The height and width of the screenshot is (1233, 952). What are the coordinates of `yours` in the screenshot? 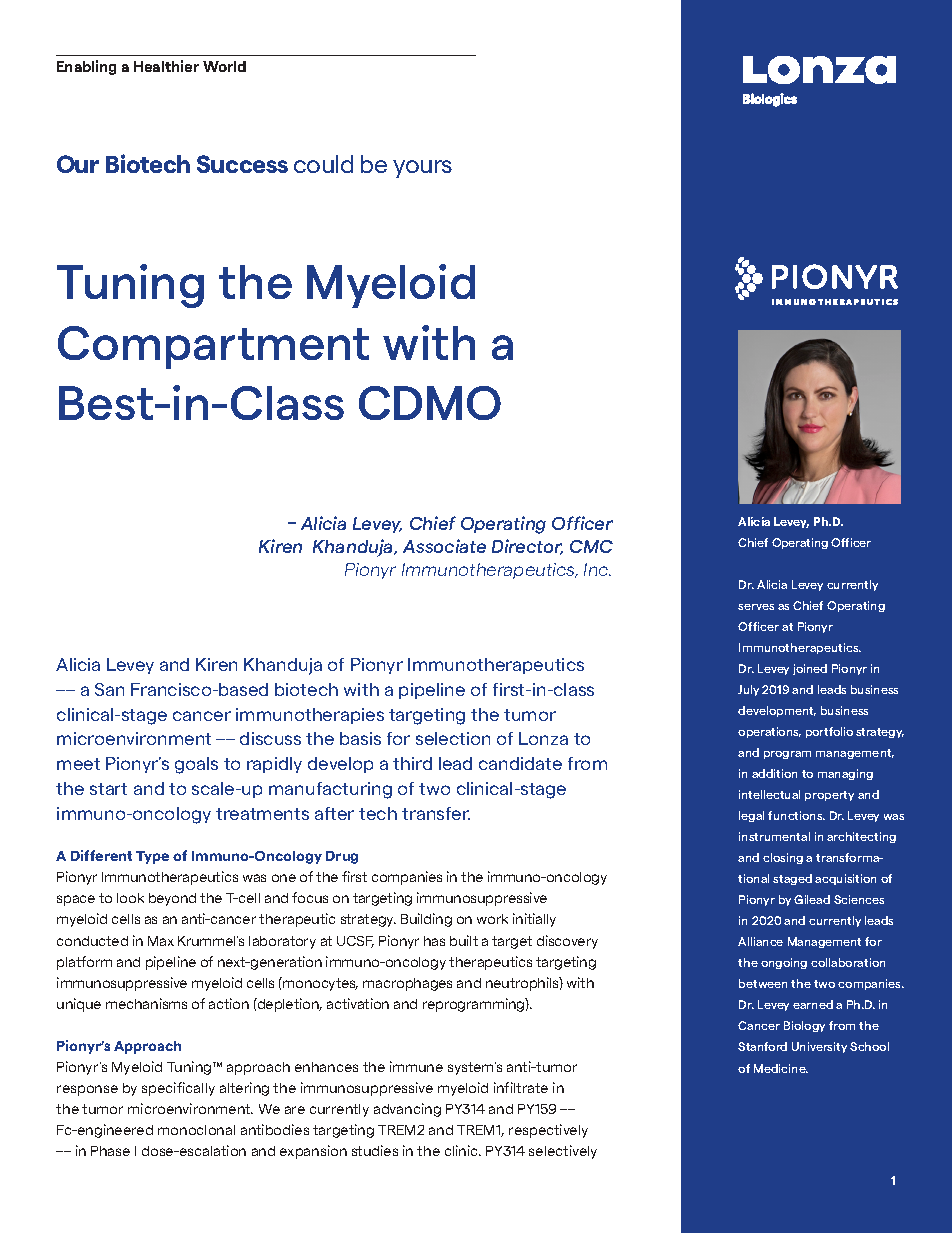 It's located at (422, 169).
